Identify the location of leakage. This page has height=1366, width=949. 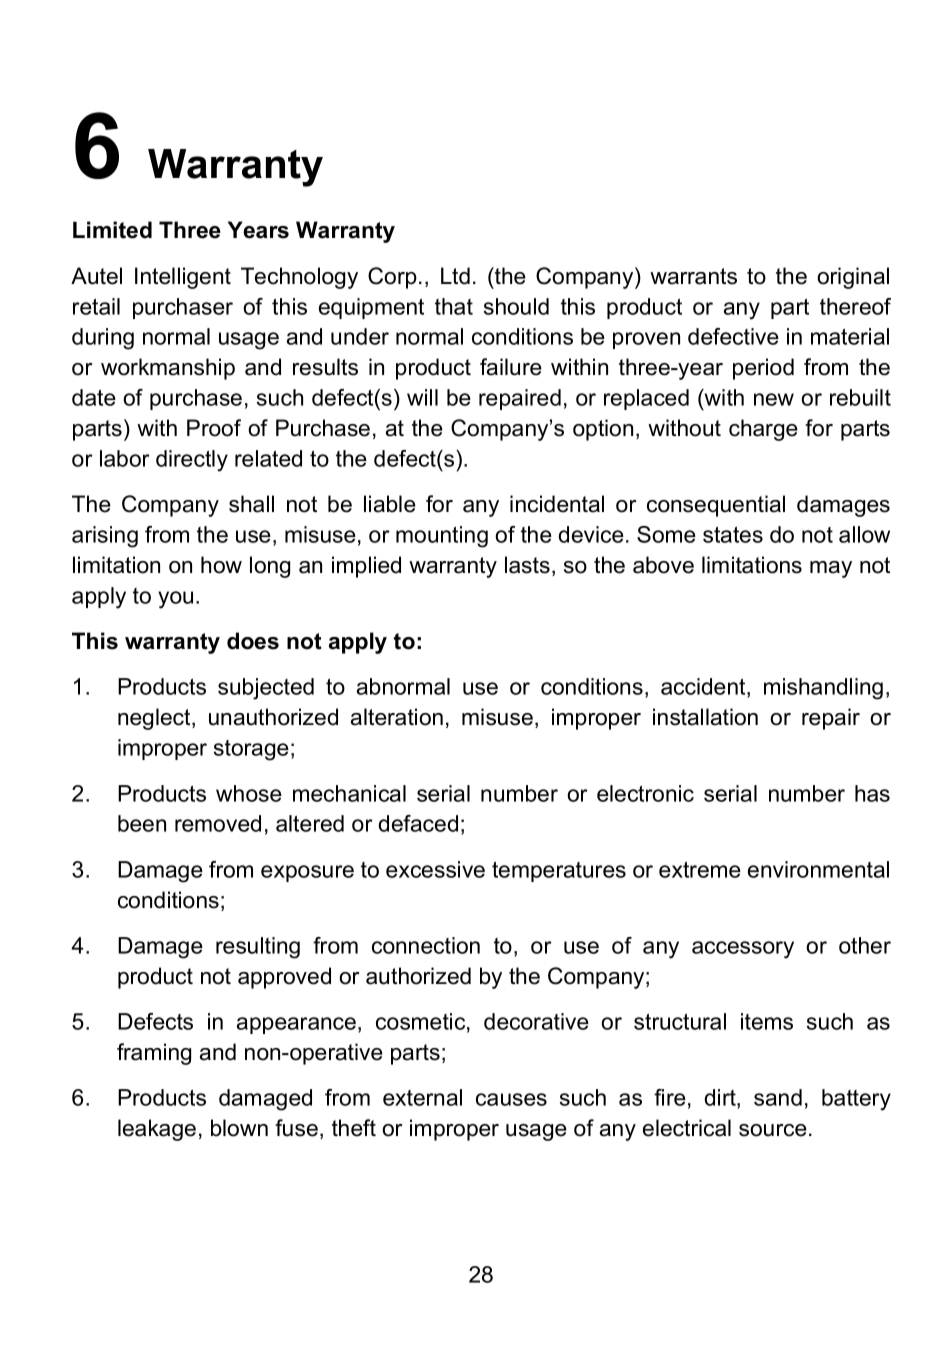
(157, 1130).
